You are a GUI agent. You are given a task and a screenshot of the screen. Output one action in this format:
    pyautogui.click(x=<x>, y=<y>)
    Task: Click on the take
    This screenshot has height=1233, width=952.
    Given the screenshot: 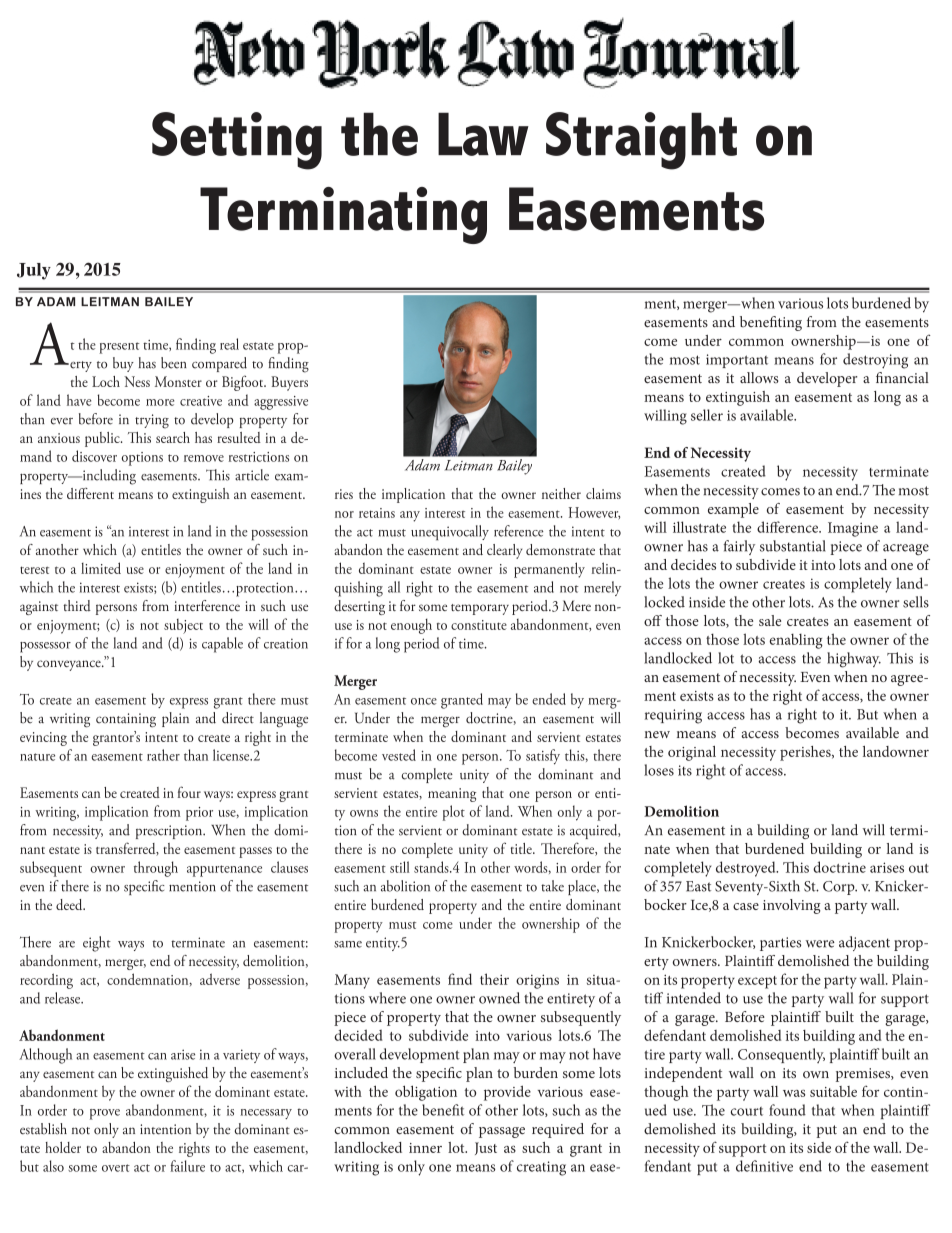 What is the action you would take?
    pyautogui.click(x=552, y=886)
